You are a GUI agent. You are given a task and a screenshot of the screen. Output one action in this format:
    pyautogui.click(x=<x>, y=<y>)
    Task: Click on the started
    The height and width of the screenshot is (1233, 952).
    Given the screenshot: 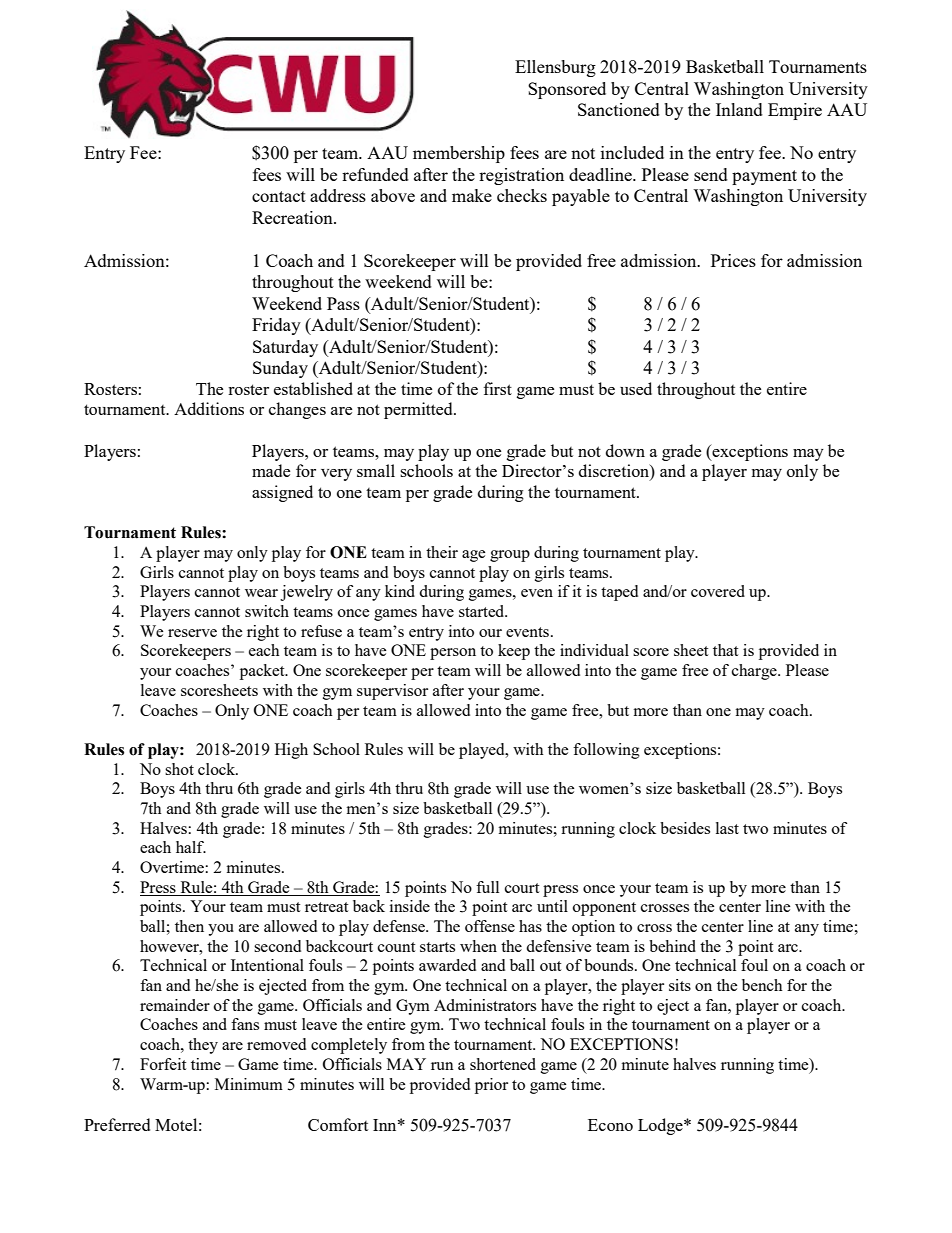 What is the action you would take?
    pyautogui.click(x=483, y=611)
